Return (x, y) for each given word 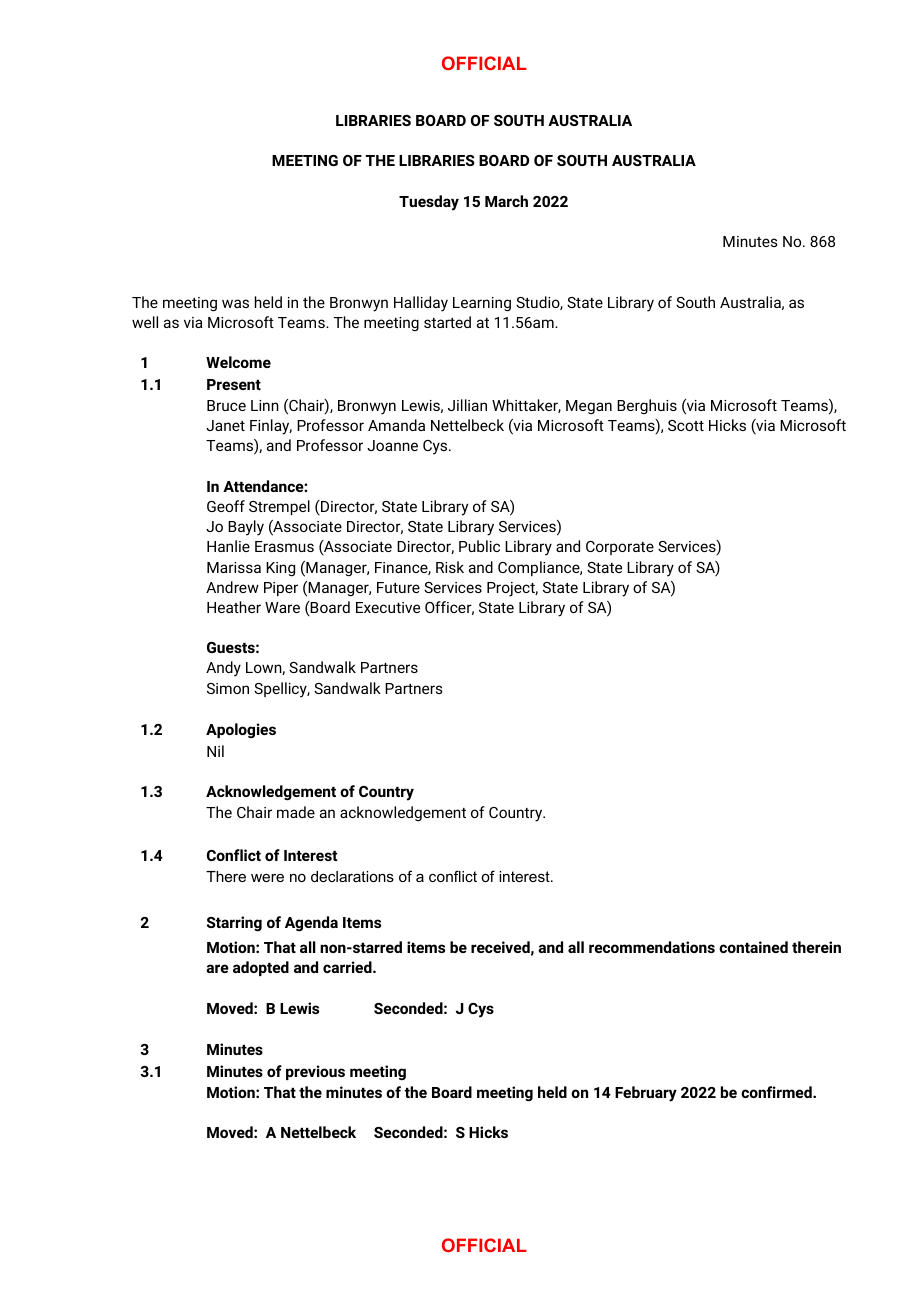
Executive (388, 607)
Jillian (467, 405)
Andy (223, 669)
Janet (225, 425)
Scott (686, 425)
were (267, 878)
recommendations (652, 947)
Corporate (620, 548)
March (506, 201)
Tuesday (429, 203)
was (235, 303)
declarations (352, 876)
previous (315, 1072)
